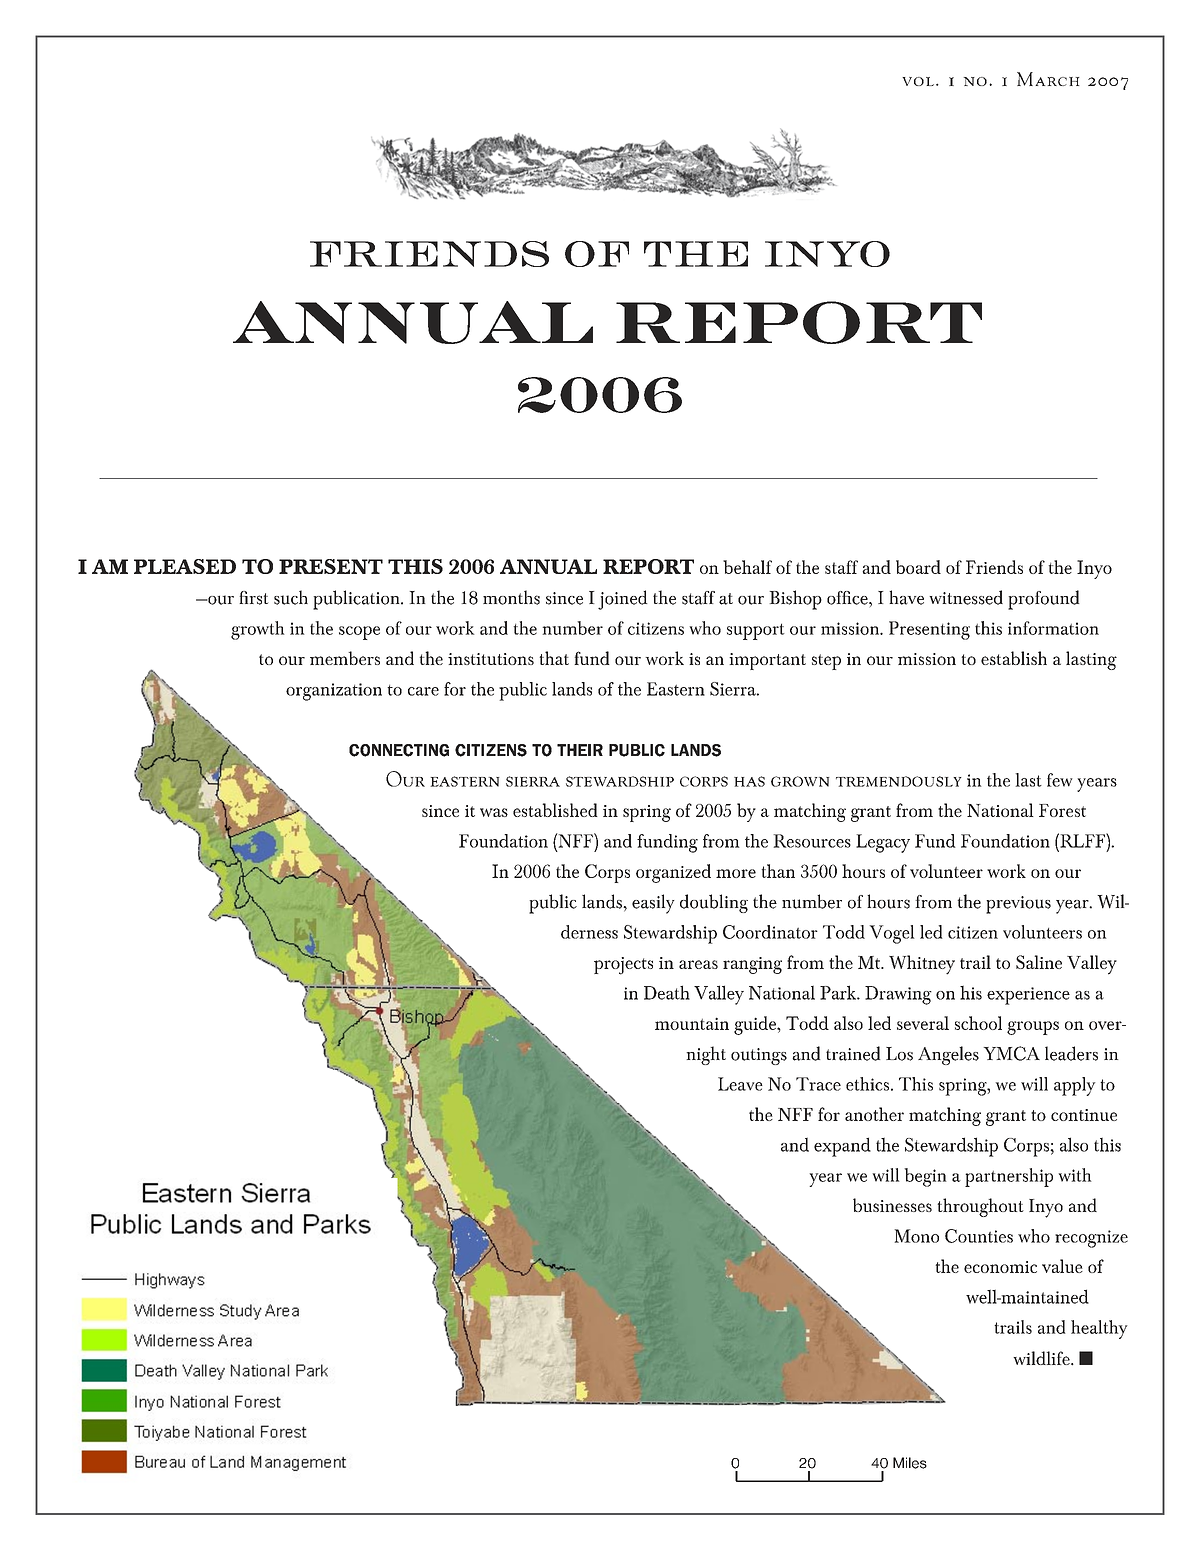  Describe the element at coordinates (1028, 996) in the image. I see `experience` at that location.
